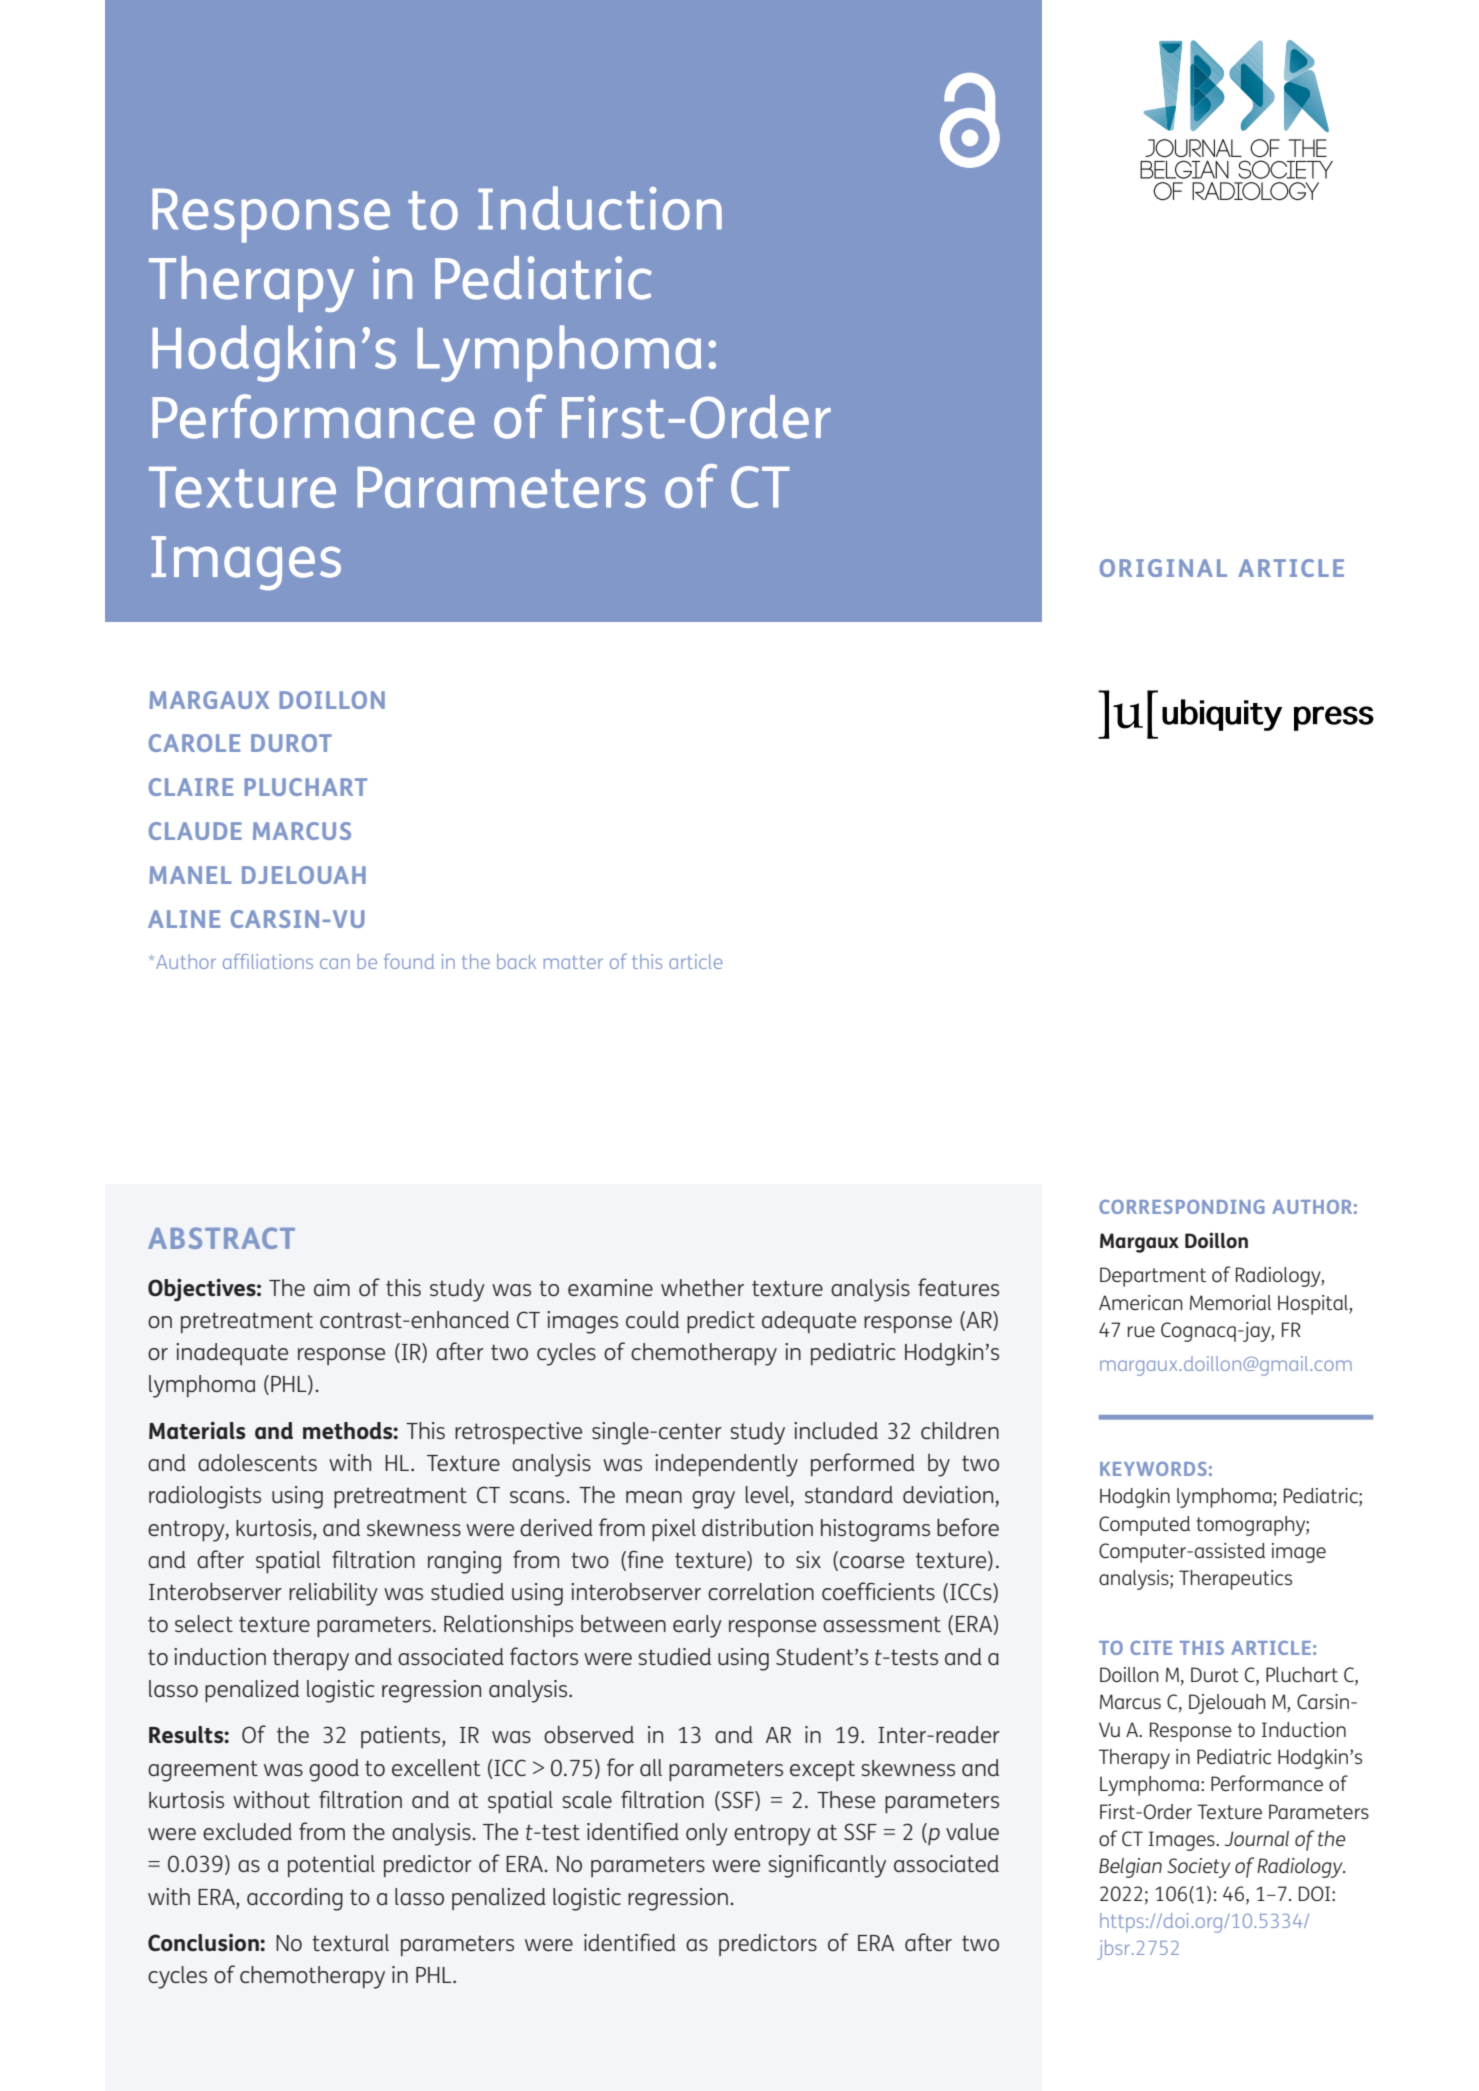 This screenshot has width=1479, height=2091. I want to click on back, so click(516, 961).
